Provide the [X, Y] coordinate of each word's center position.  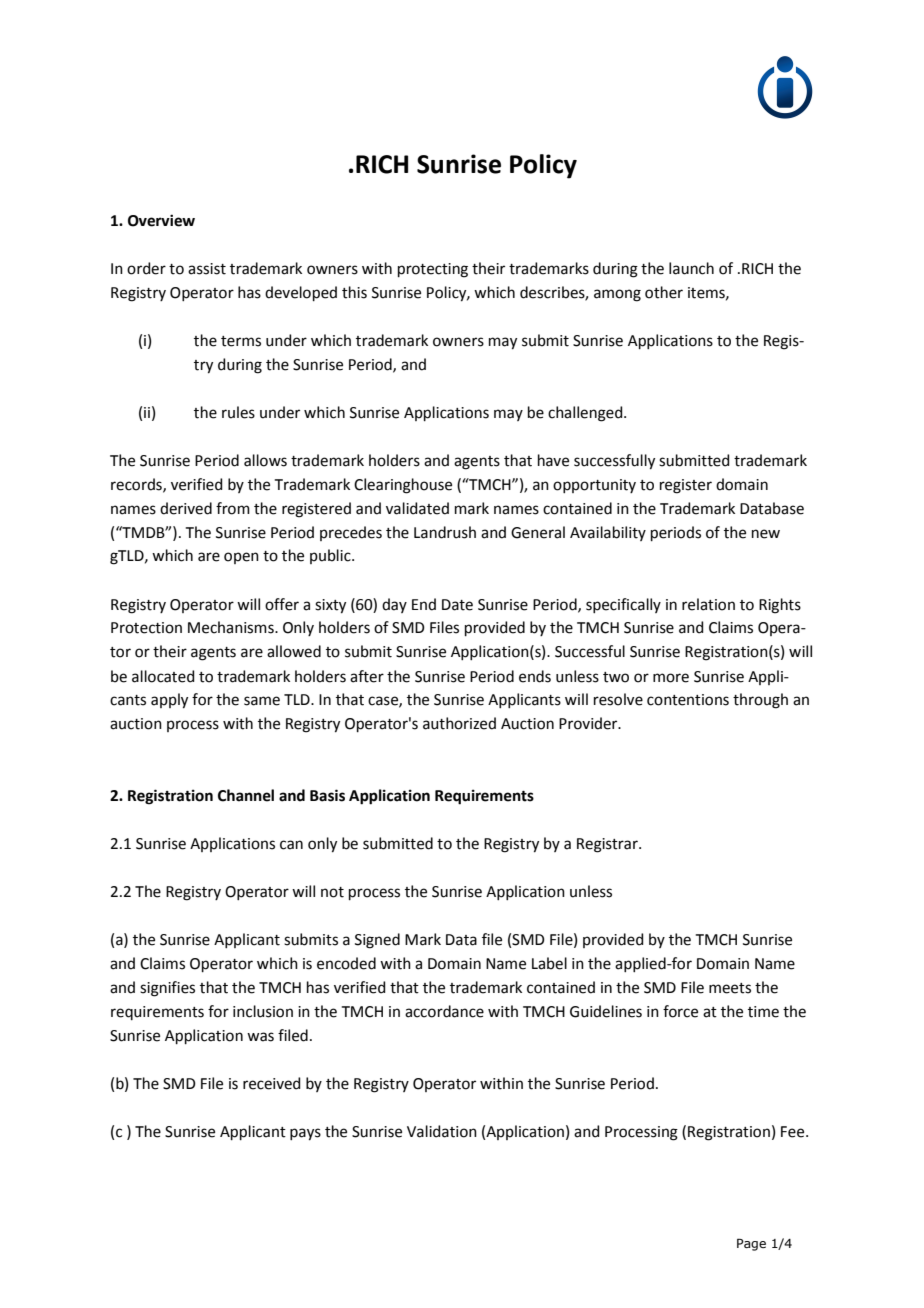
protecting [433, 270]
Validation [442, 1131]
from [233, 508]
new [766, 534]
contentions [688, 700]
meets [730, 988]
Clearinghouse [403, 486]
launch [691, 268]
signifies [167, 989]
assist [207, 269]
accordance [444, 1011]
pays [305, 1134]
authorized [459, 723]
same [262, 701]
